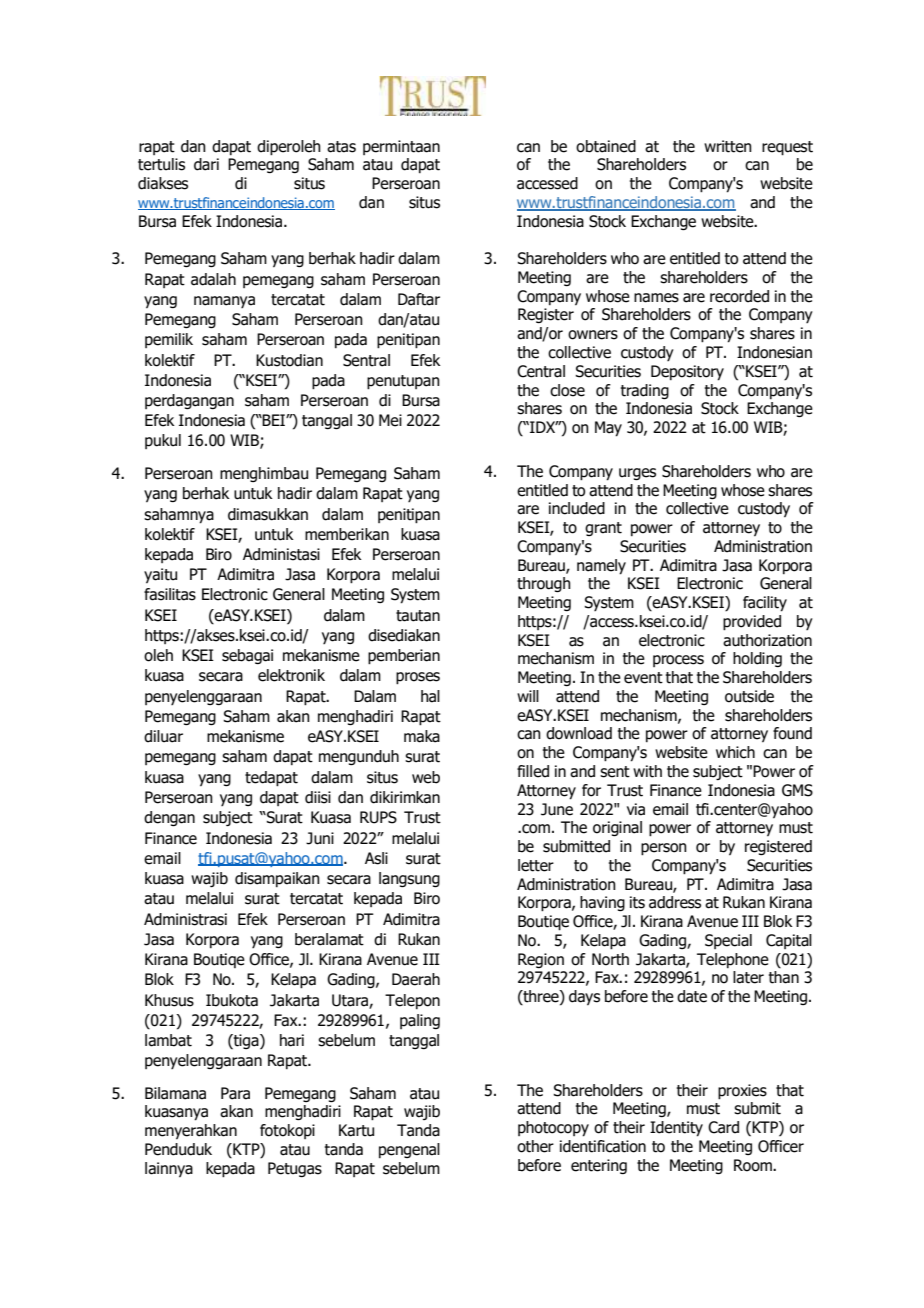  What do you see at coordinates (728, 941) in the screenshot?
I see `Special` at bounding box center [728, 941].
